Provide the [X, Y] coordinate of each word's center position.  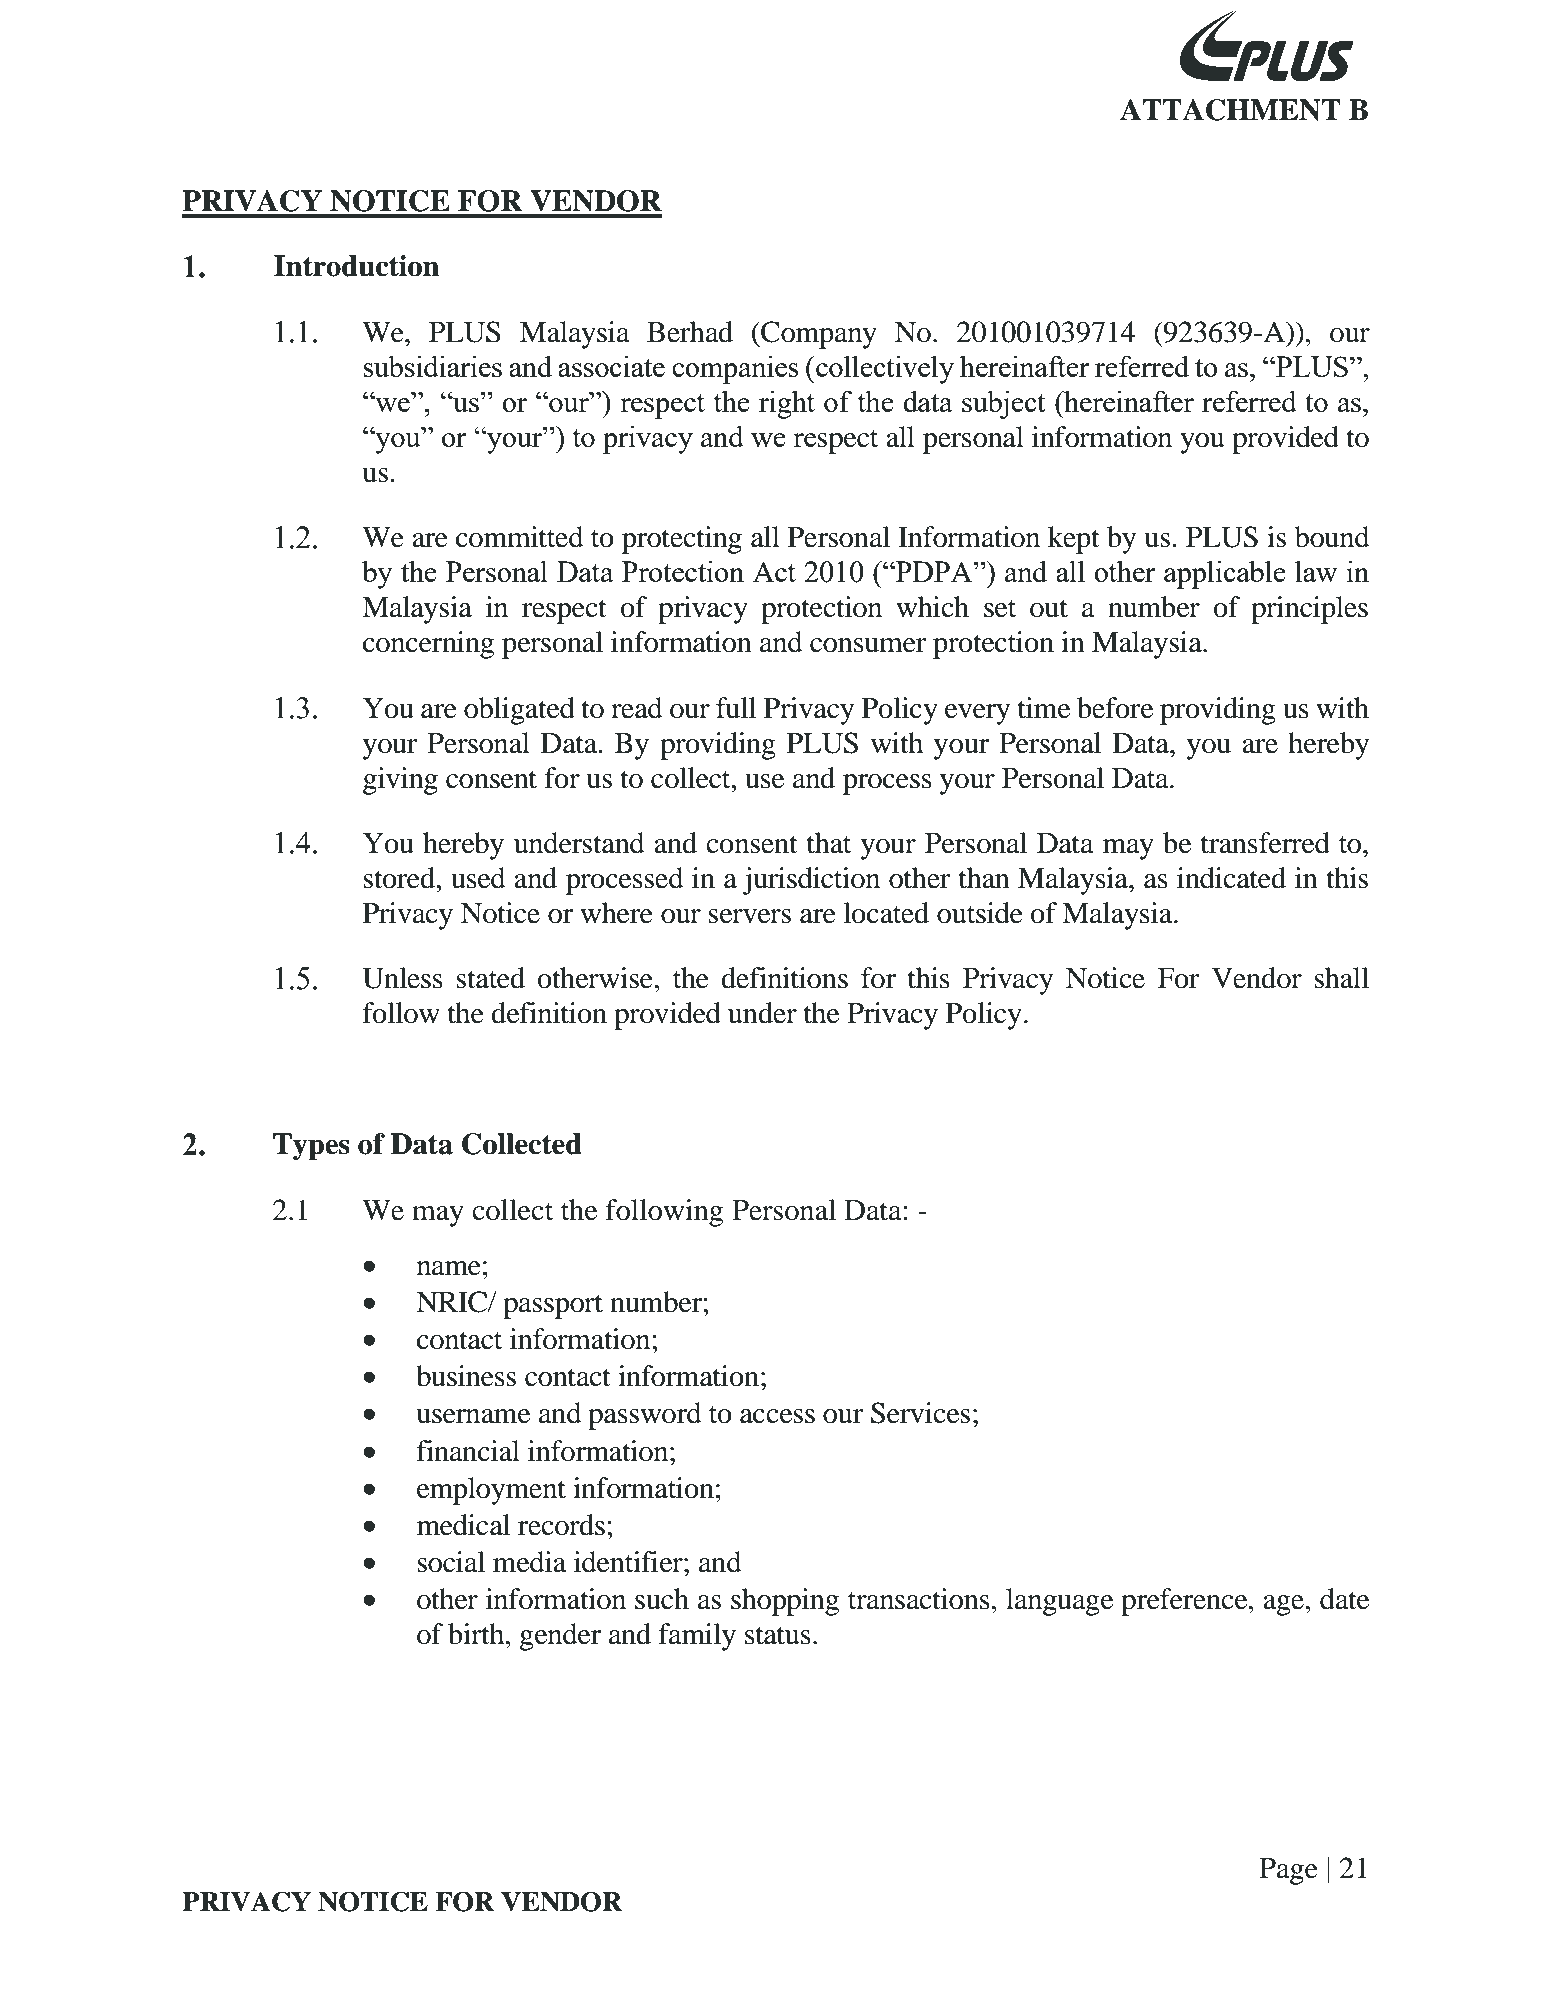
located [886, 913]
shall [1341, 978]
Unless [403, 978]
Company [818, 335]
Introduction [357, 266]
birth [477, 1634]
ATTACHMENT [1230, 110]
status [778, 1635]
